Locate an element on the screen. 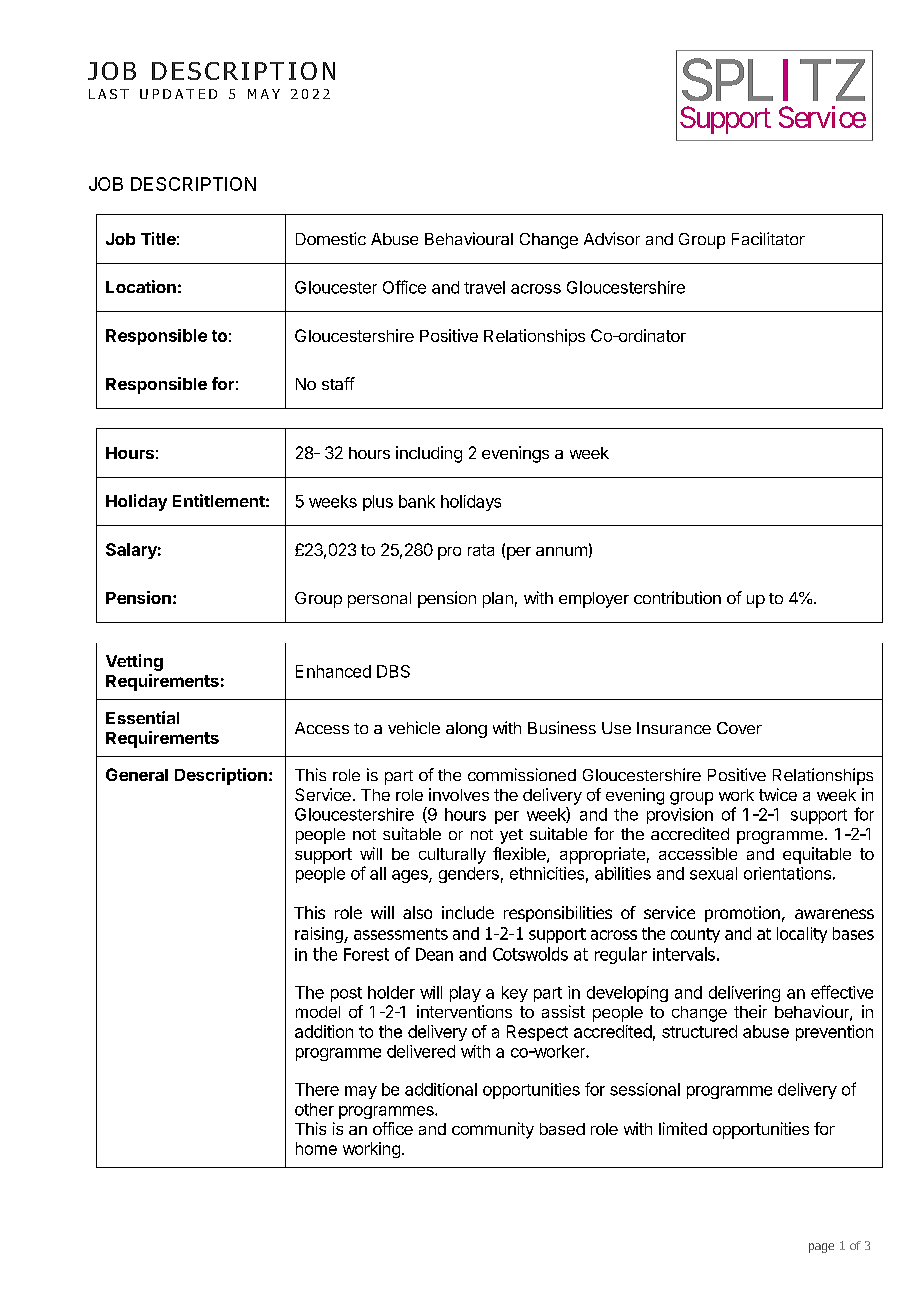 The height and width of the screenshot is (1308, 924). contribution is located at coordinates (677, 597).
